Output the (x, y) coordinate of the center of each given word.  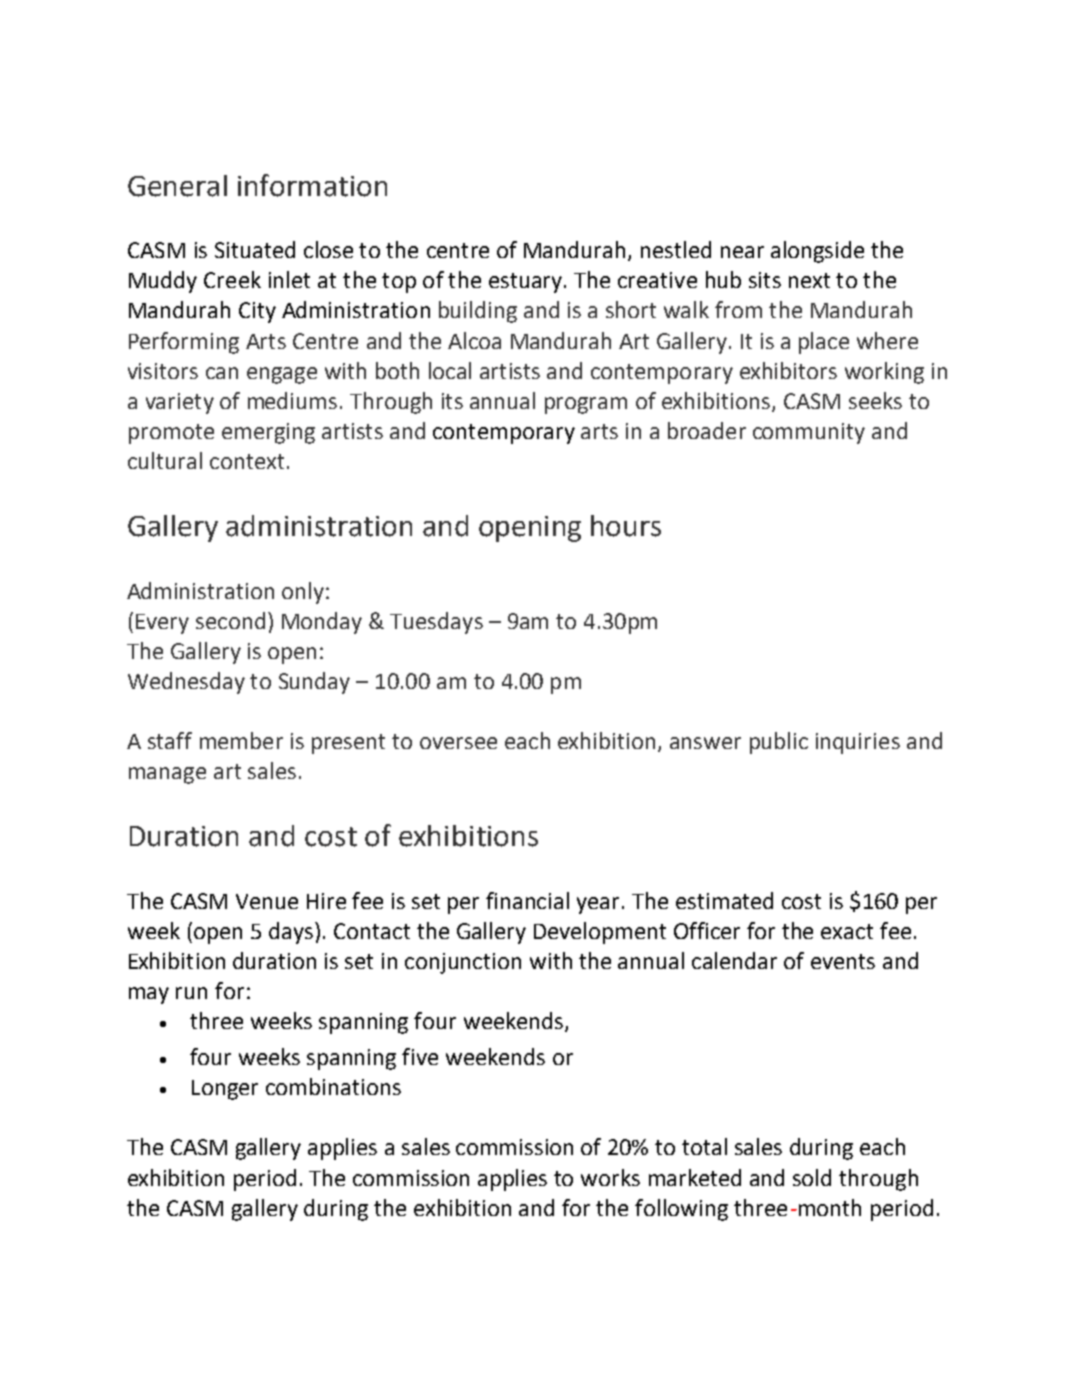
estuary (525, 283)
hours (626, 526)
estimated (724, 900)
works (610, 1177)
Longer (225, 1090)
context (247, 461)
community (809, 433)
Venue (267, 901)
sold (812, 1177)
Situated (255, 249)
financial (527, 900)
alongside (817, 252)
